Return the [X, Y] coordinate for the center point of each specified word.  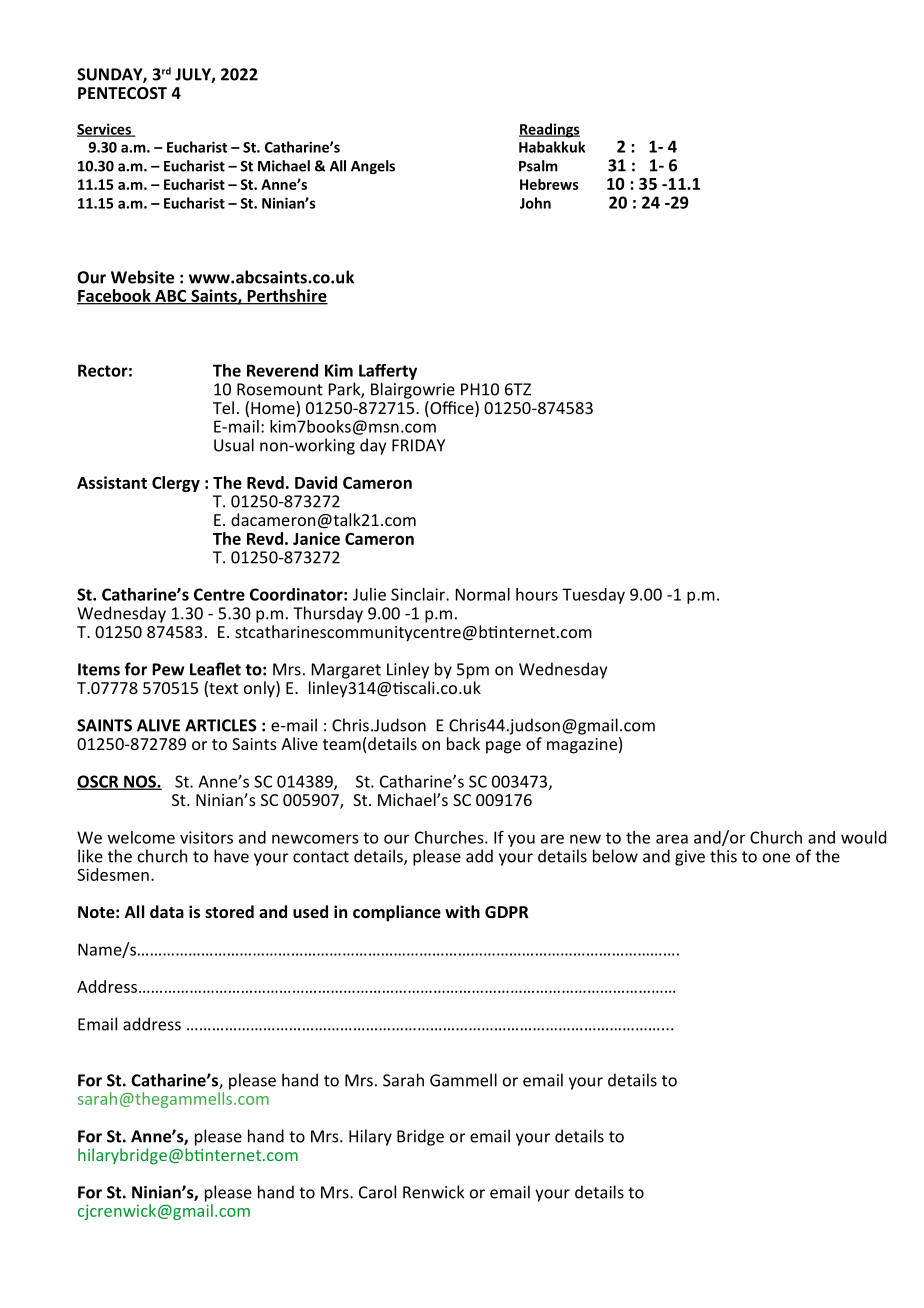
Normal [483, 594]
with [462, 911]
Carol [377, 1192]
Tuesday [593, 596]
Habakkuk [552, 147]
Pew [168, 669]
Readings [549, 130]
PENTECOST [122, 93]
